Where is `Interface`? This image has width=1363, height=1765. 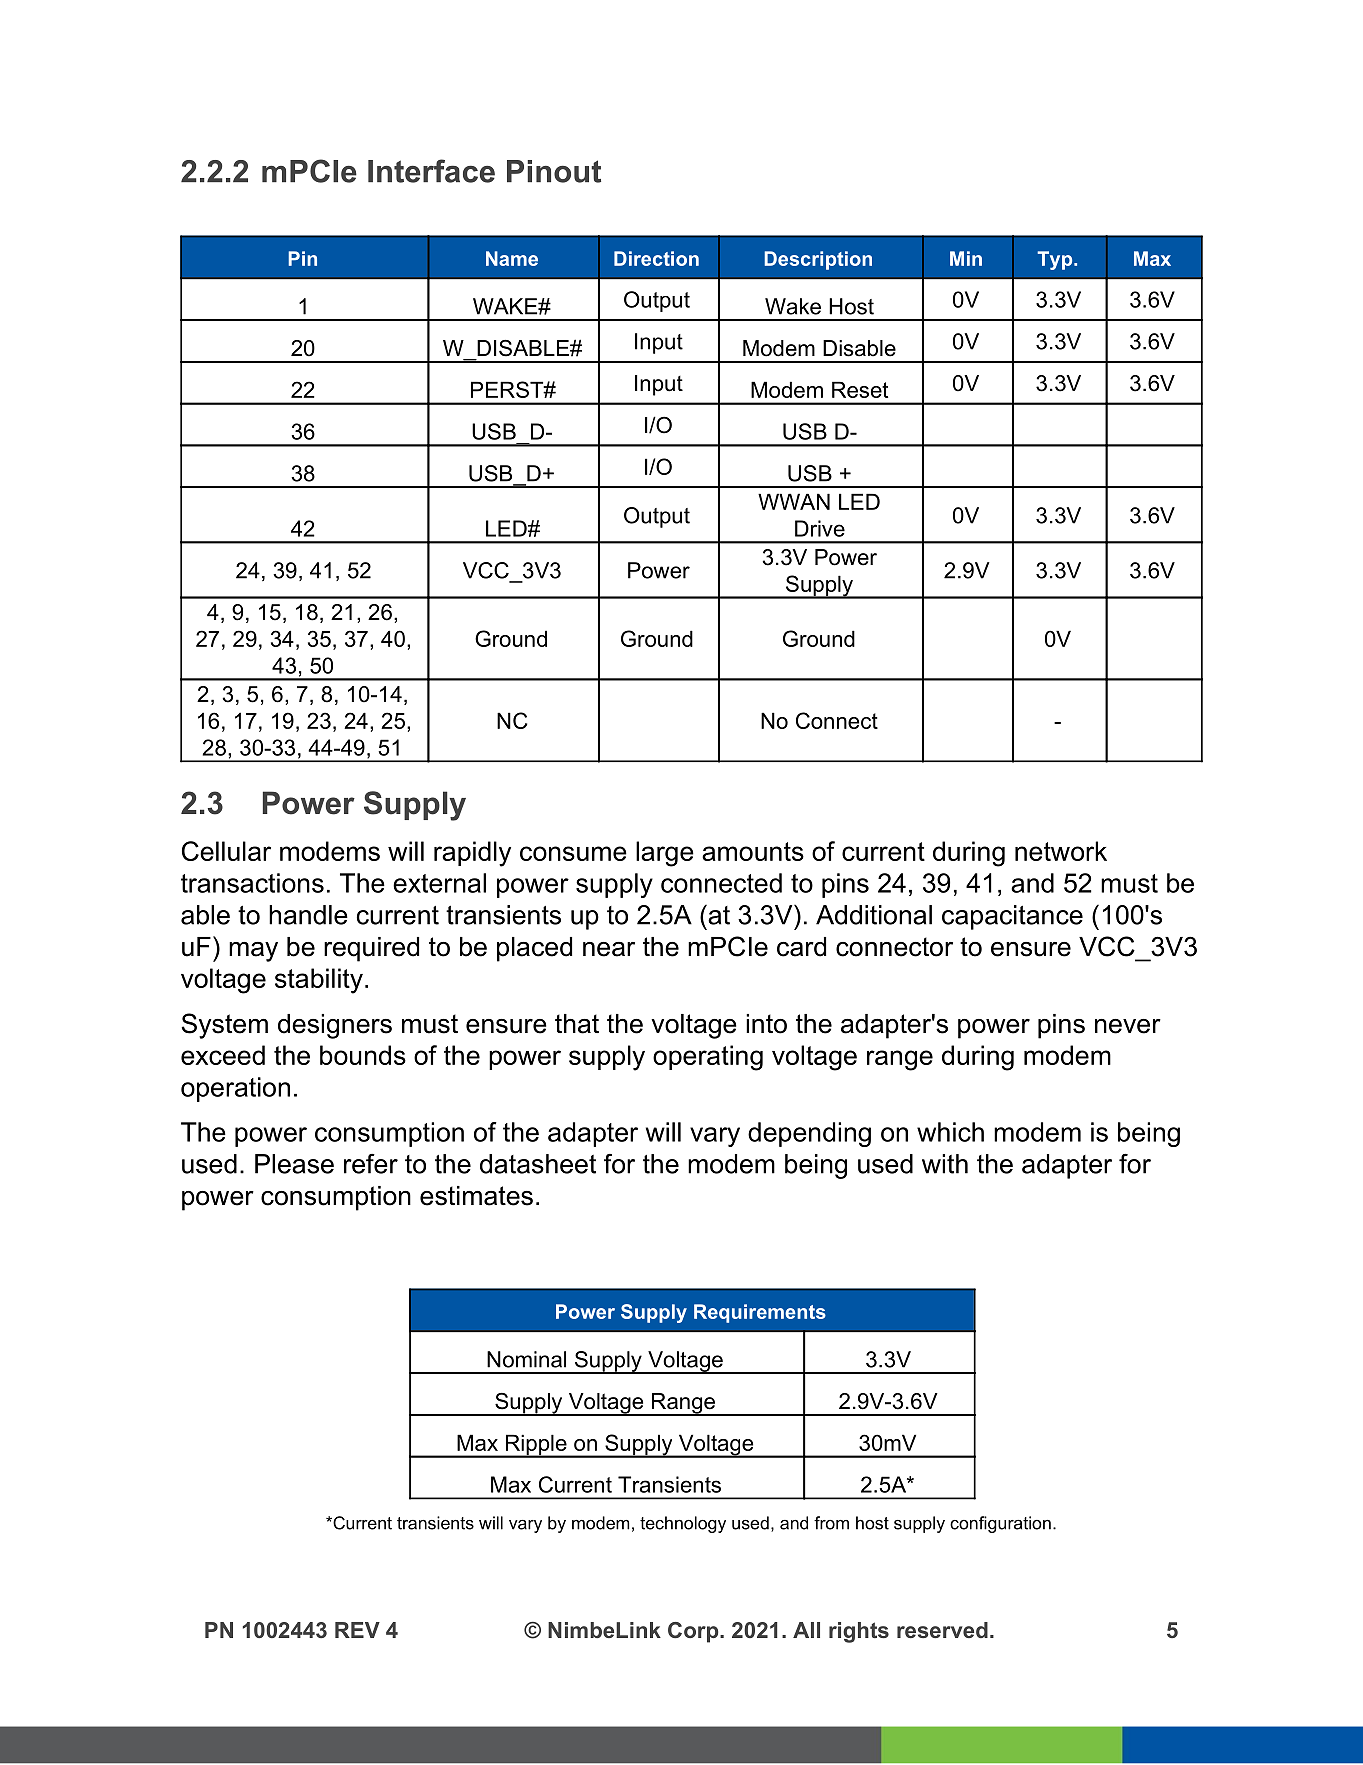 Interface is located at coordinates (431, 171).
